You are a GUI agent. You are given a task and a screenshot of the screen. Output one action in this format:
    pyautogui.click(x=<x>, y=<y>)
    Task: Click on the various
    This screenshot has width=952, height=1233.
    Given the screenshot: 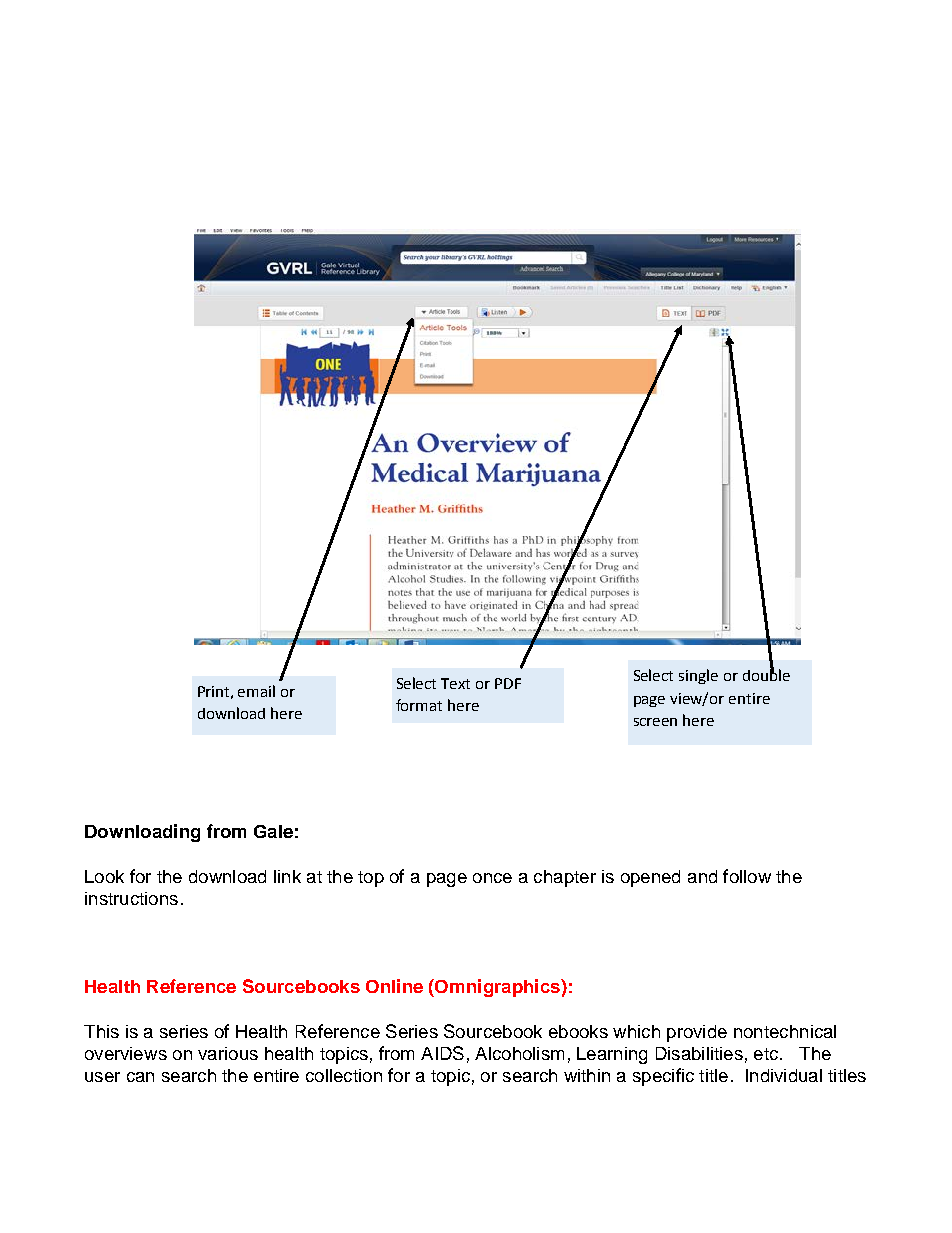 What is the action you would take?
    pyautogui.click(x=228, y=1053)
